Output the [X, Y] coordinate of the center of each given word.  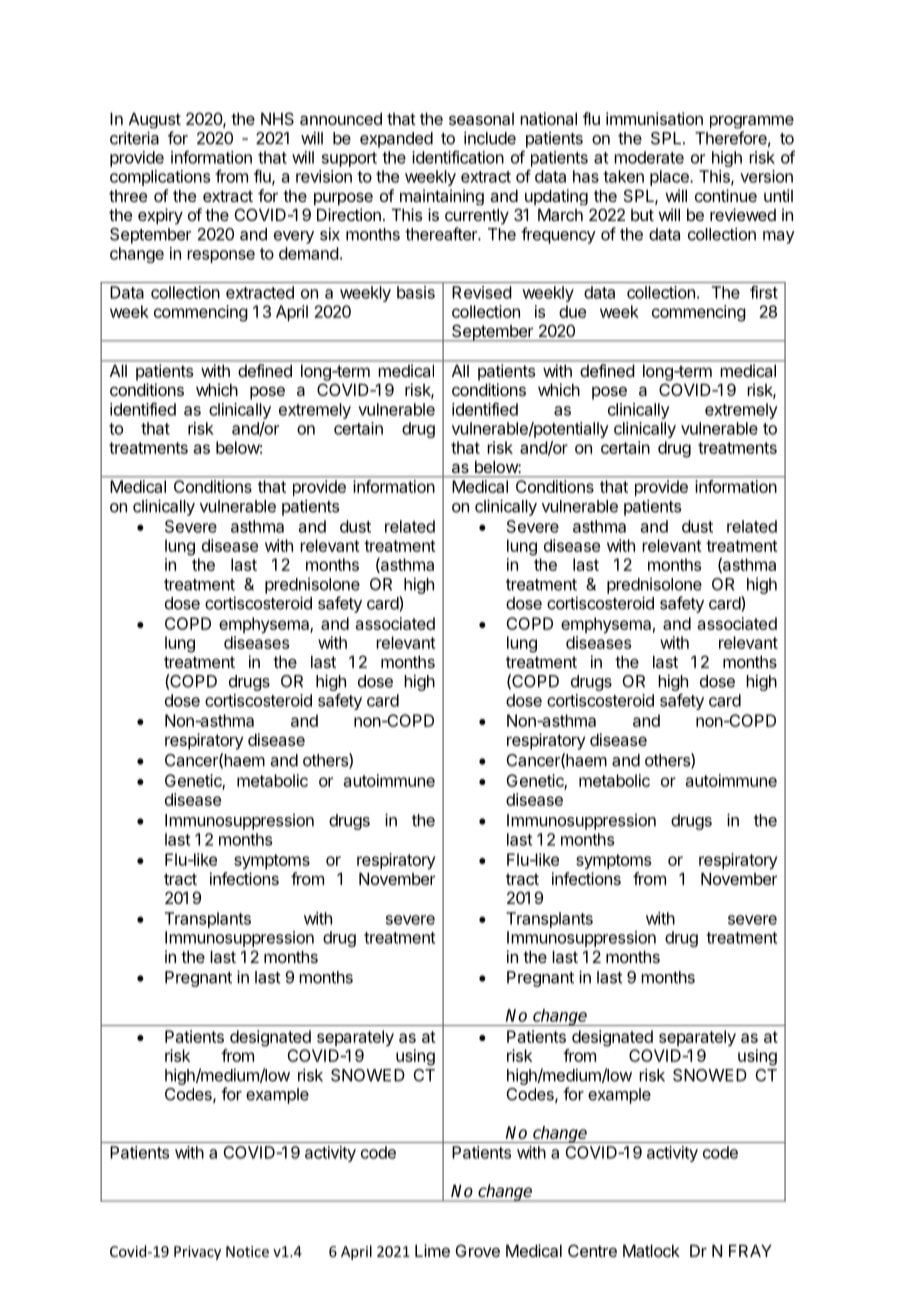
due [572, 311]
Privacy [197, 1253]
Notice [247, 1251]
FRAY [750, 1250]
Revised [482, 292]
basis [416, 292]
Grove [478, 1250]
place [670, 178]
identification [458, 157]
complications [160, 178]
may [779, 237]
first [764, 292]
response [221, 256]
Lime [432, 1250]
